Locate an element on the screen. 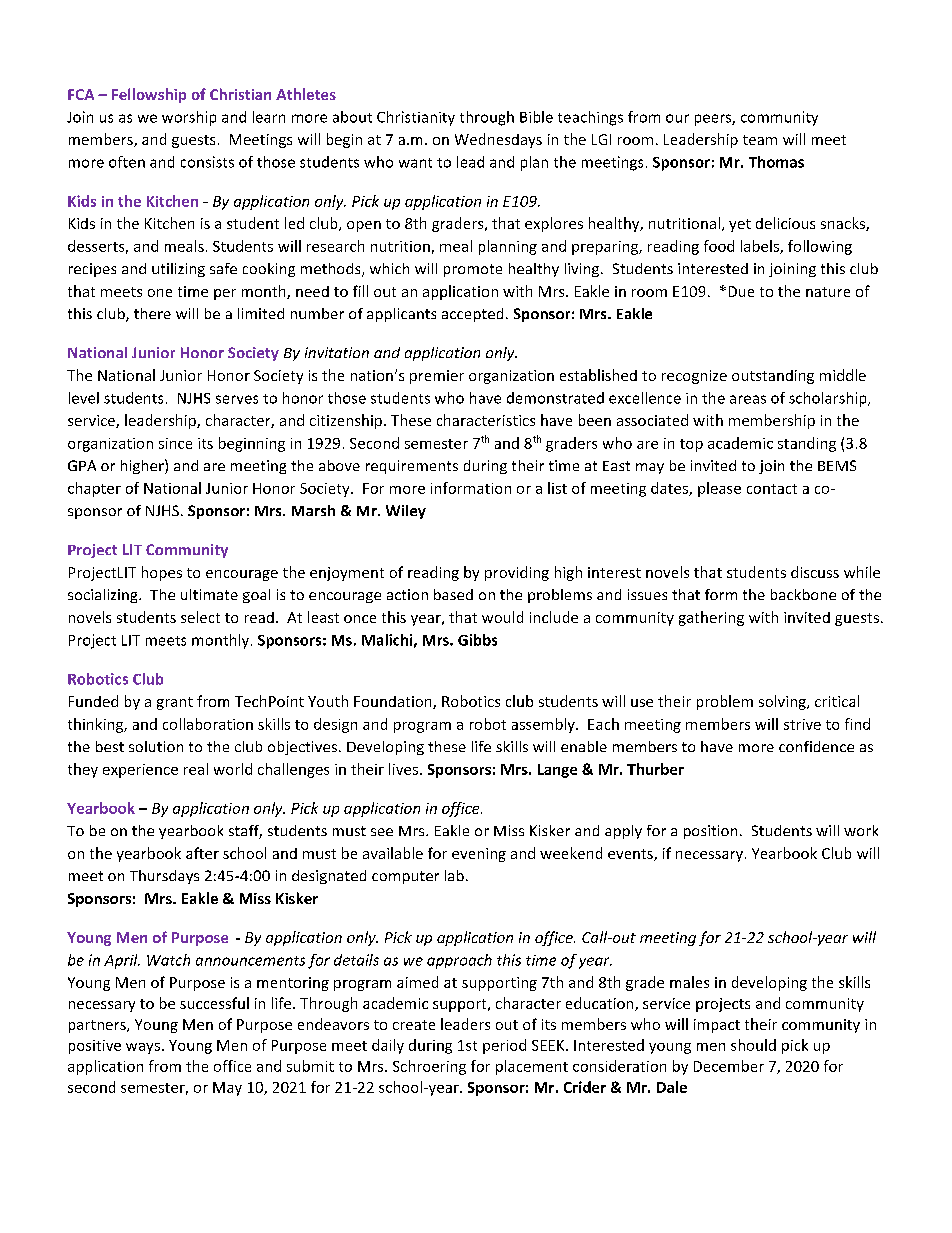 The height and width of the screenshot is (1233, 952). period is located at coordinates (504, 1046).
